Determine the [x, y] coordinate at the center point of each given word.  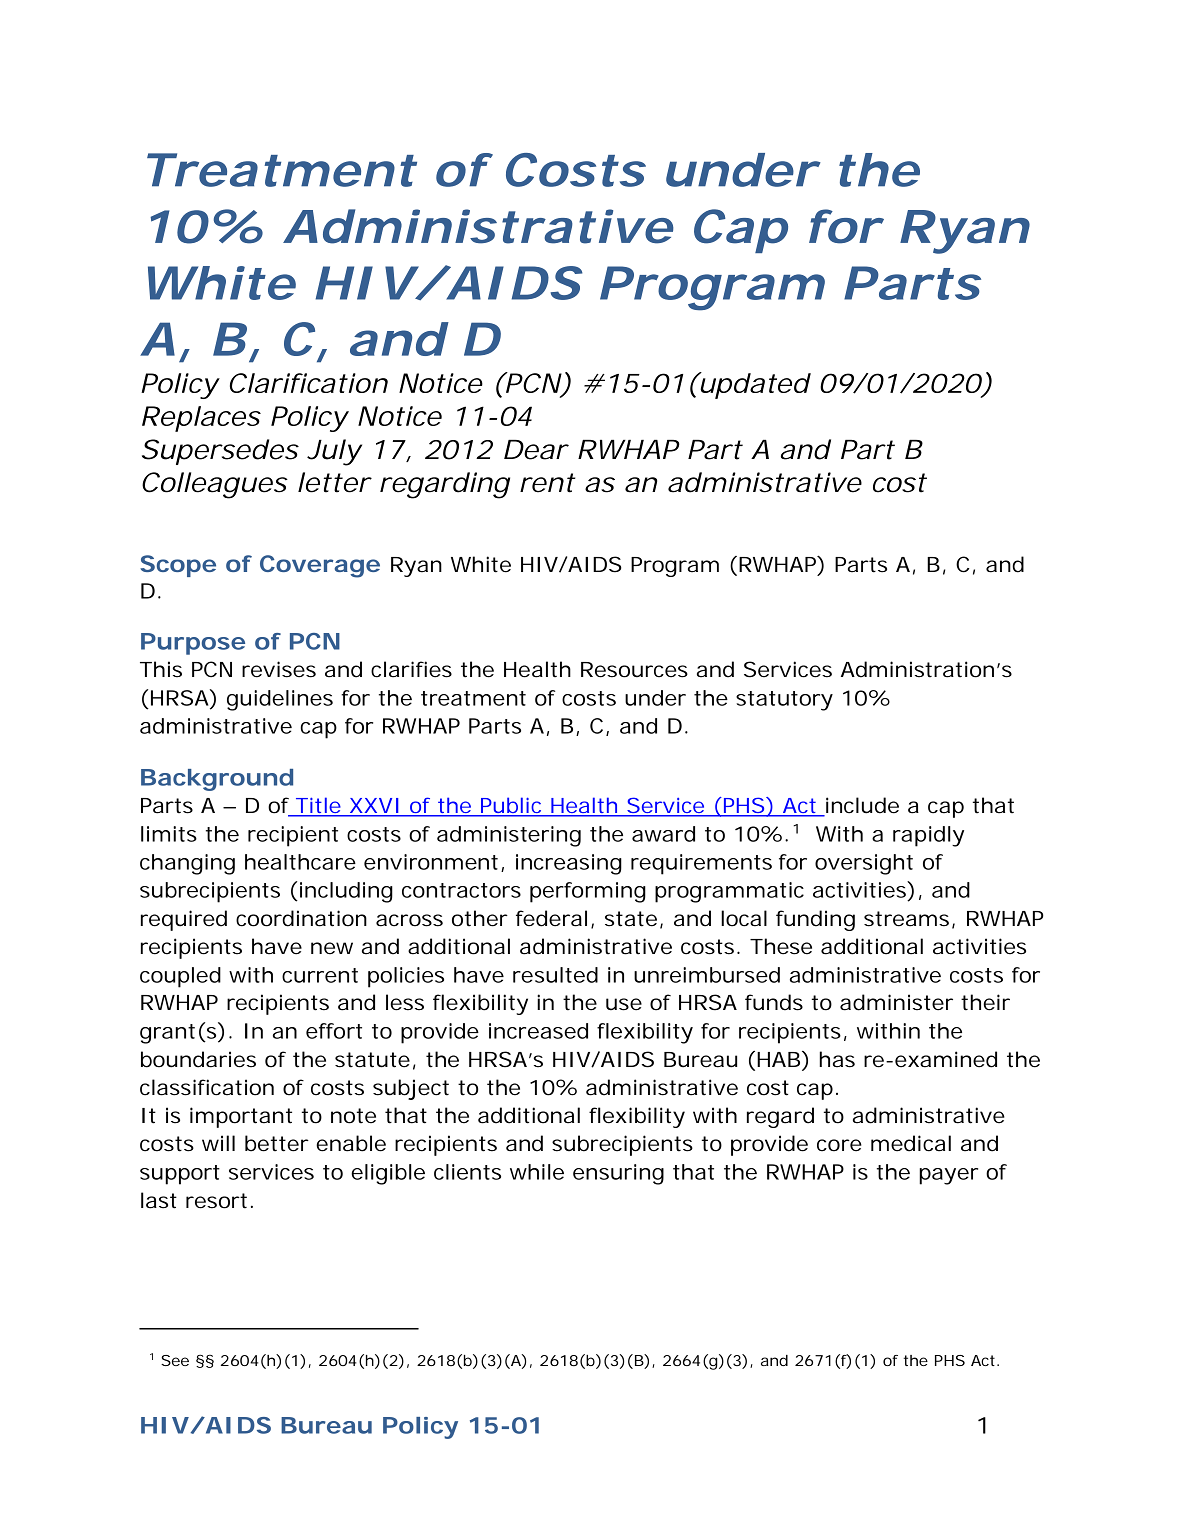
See [175, 1360]
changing [187, 864]
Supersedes [220, 452]
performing [588, 892]
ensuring [618, 1174]
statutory [784, 701]
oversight [864, 864]
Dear [535, 450]
